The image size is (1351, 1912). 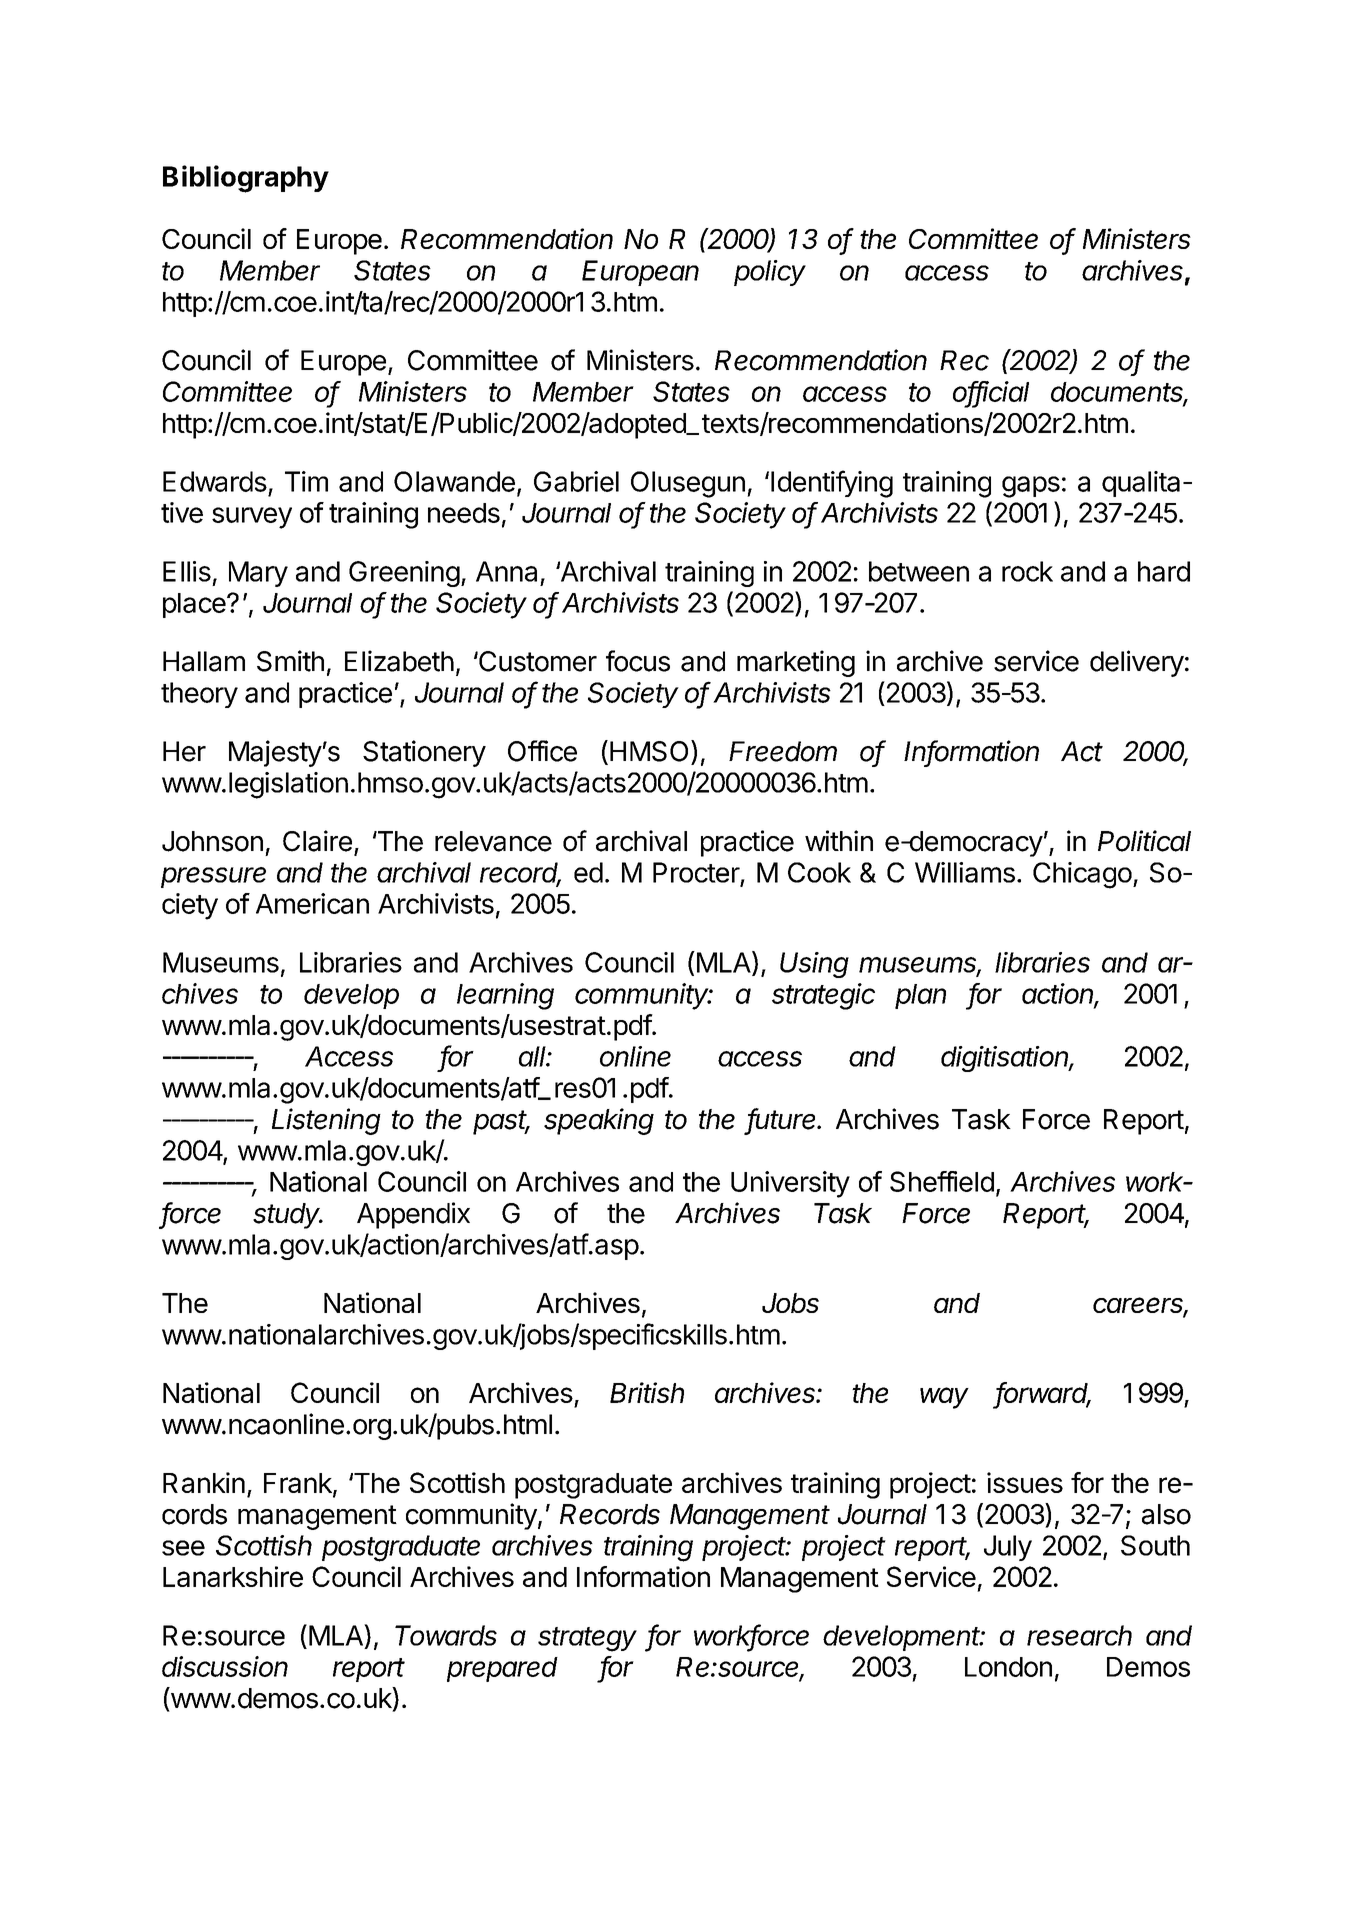 I want to click on discussion, so click(x=225, y=1666).
